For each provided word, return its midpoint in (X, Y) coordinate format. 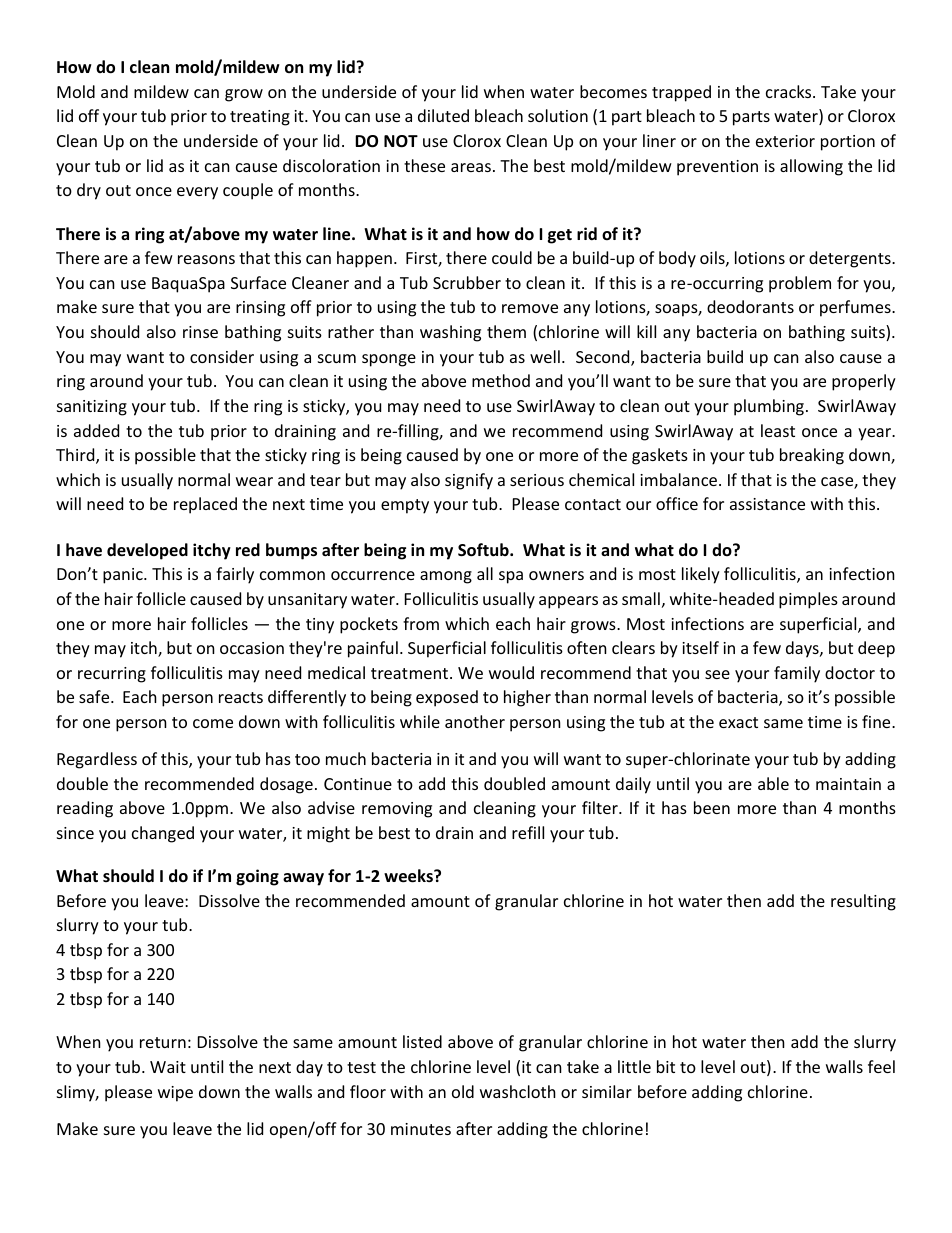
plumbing (769, 407)
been (712, 807)
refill (528, 832)
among (446, 577)
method (501, 380)
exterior (785, 141)
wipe (175, 1094)
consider (222, 356)
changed (163, 834)
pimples (808, 600)
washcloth (518, 1091)
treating (260, 118)
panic (124, 576)
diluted (443, 115)
